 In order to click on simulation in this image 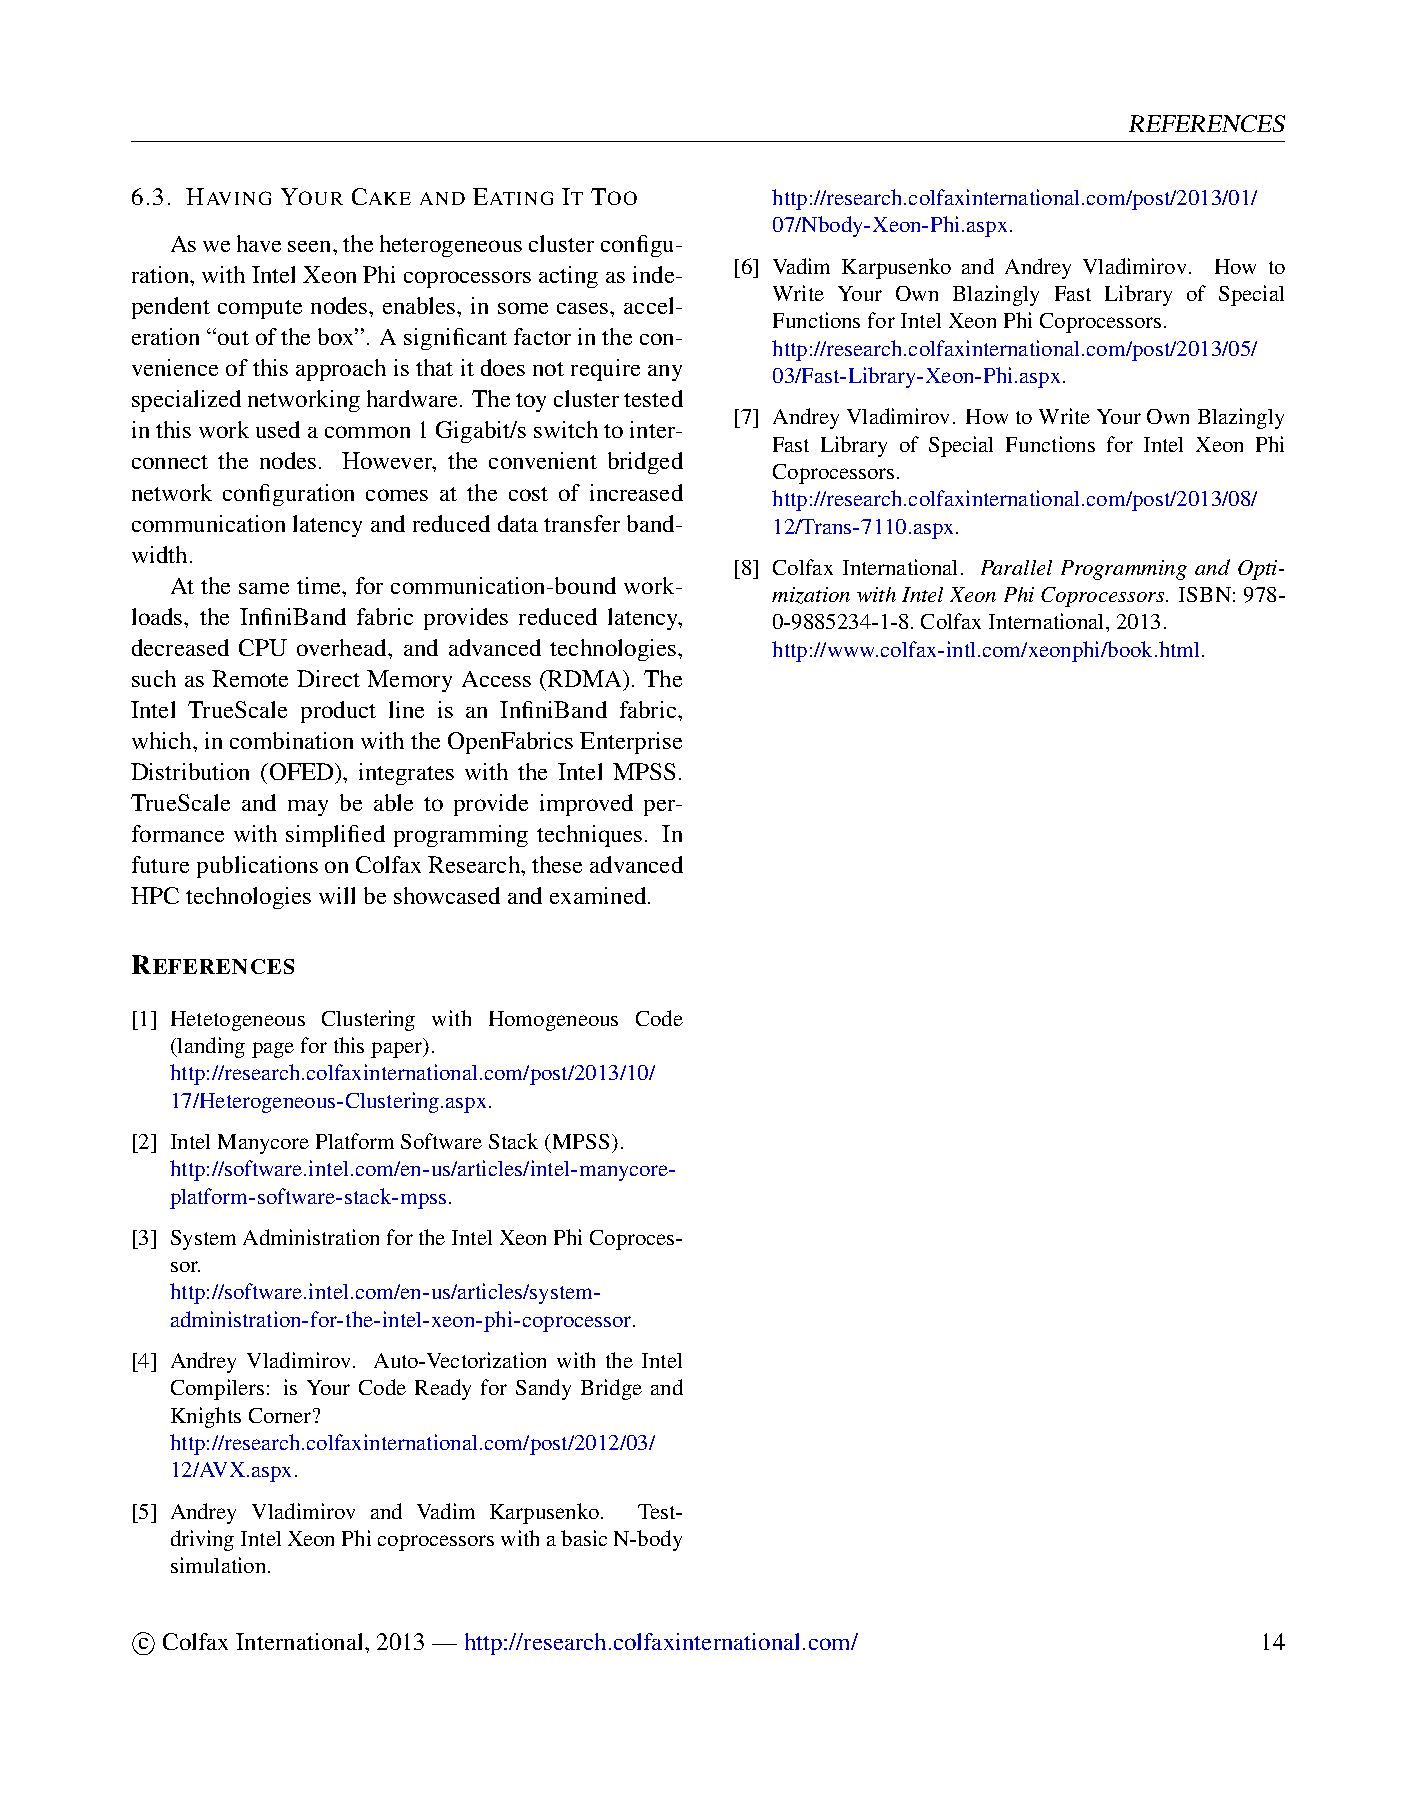, I will do `click(218, 1565)`.
